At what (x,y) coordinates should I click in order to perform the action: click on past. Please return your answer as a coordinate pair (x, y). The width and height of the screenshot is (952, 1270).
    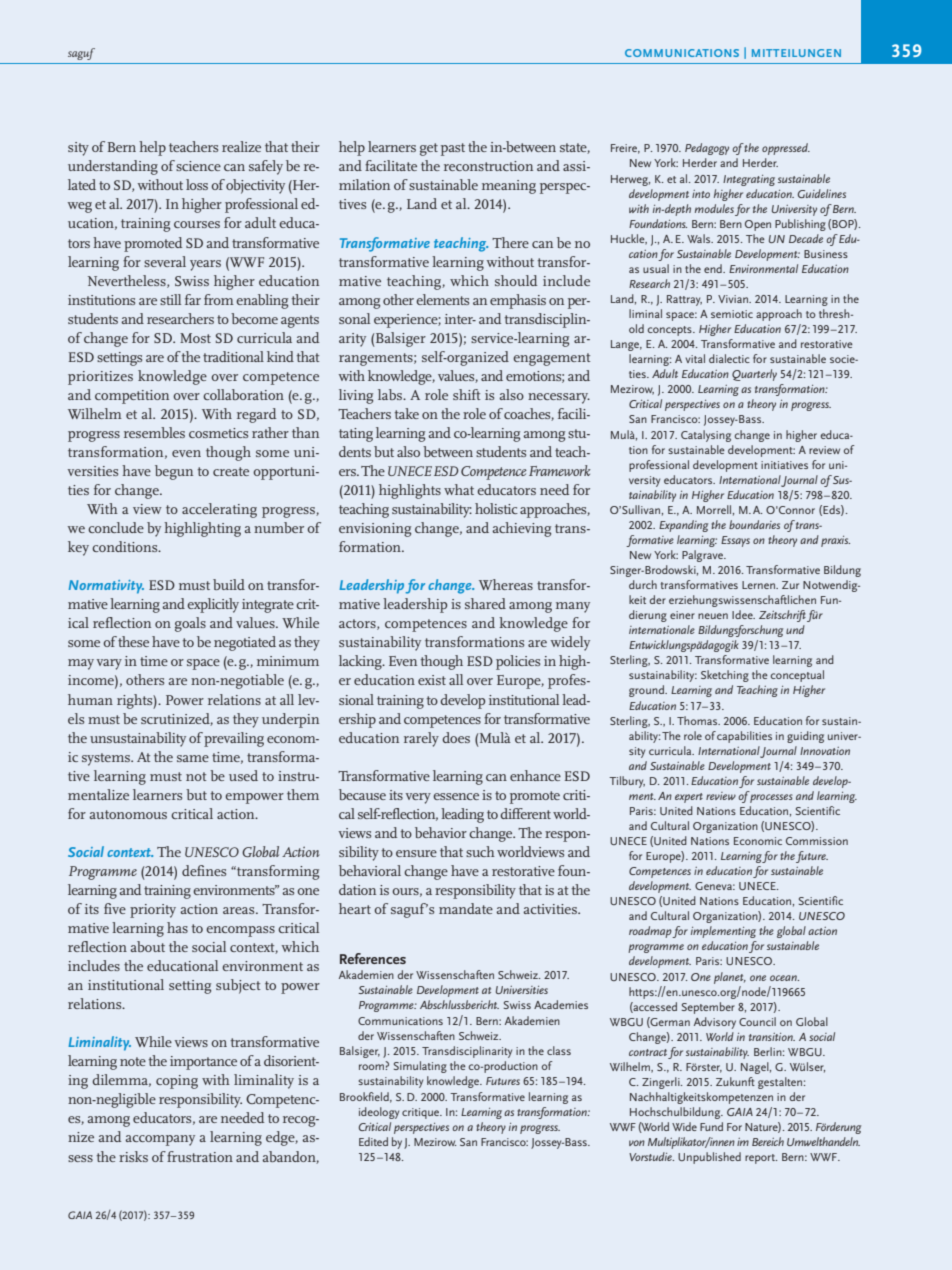
    Looking at the image, I should click on (453, 149).
